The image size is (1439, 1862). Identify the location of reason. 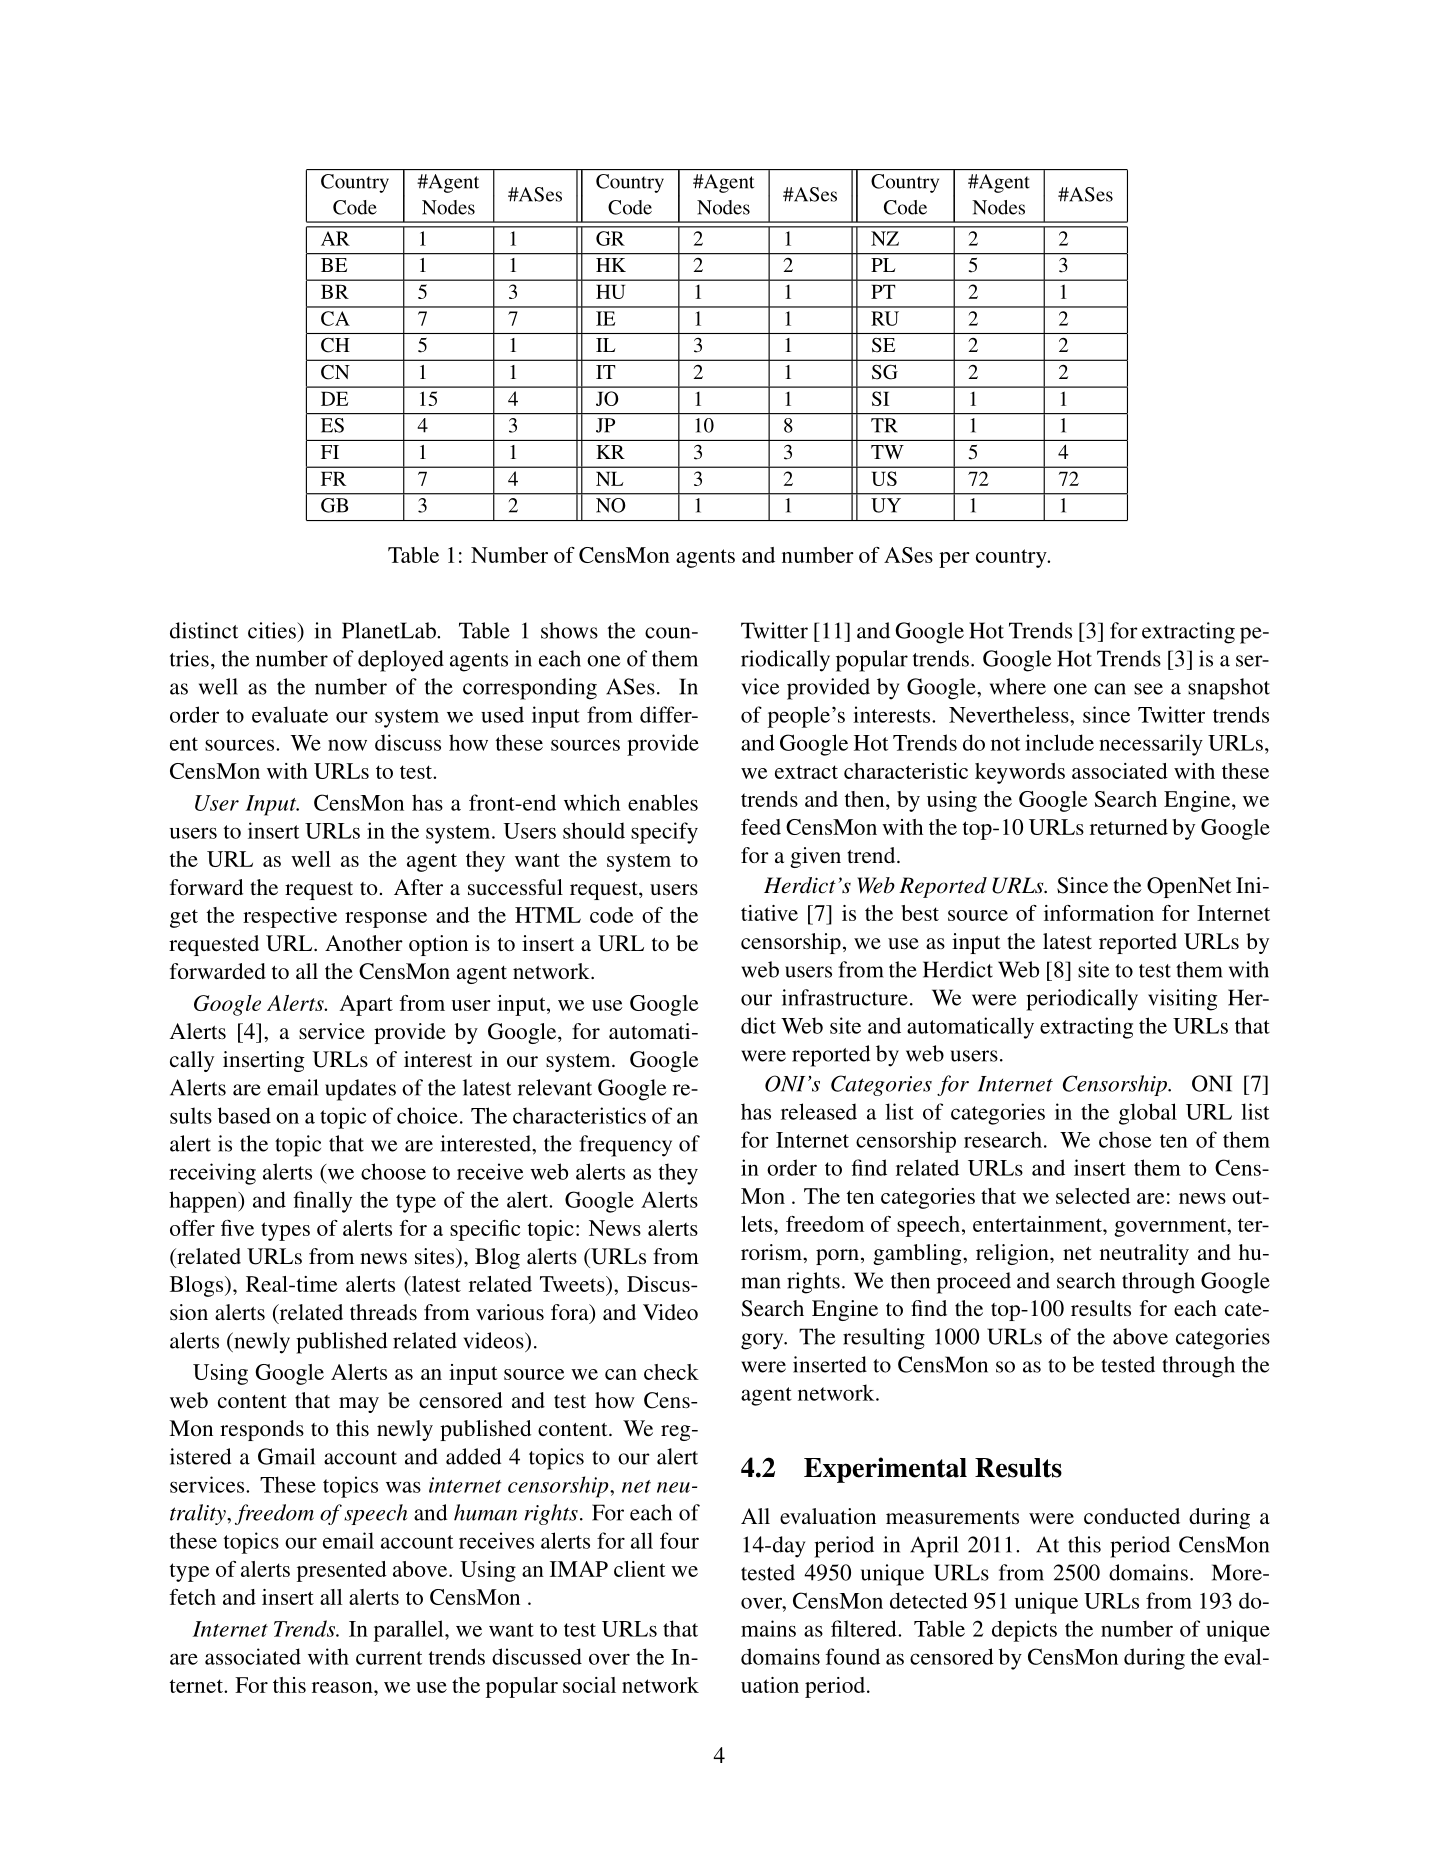
(343, 1687).
